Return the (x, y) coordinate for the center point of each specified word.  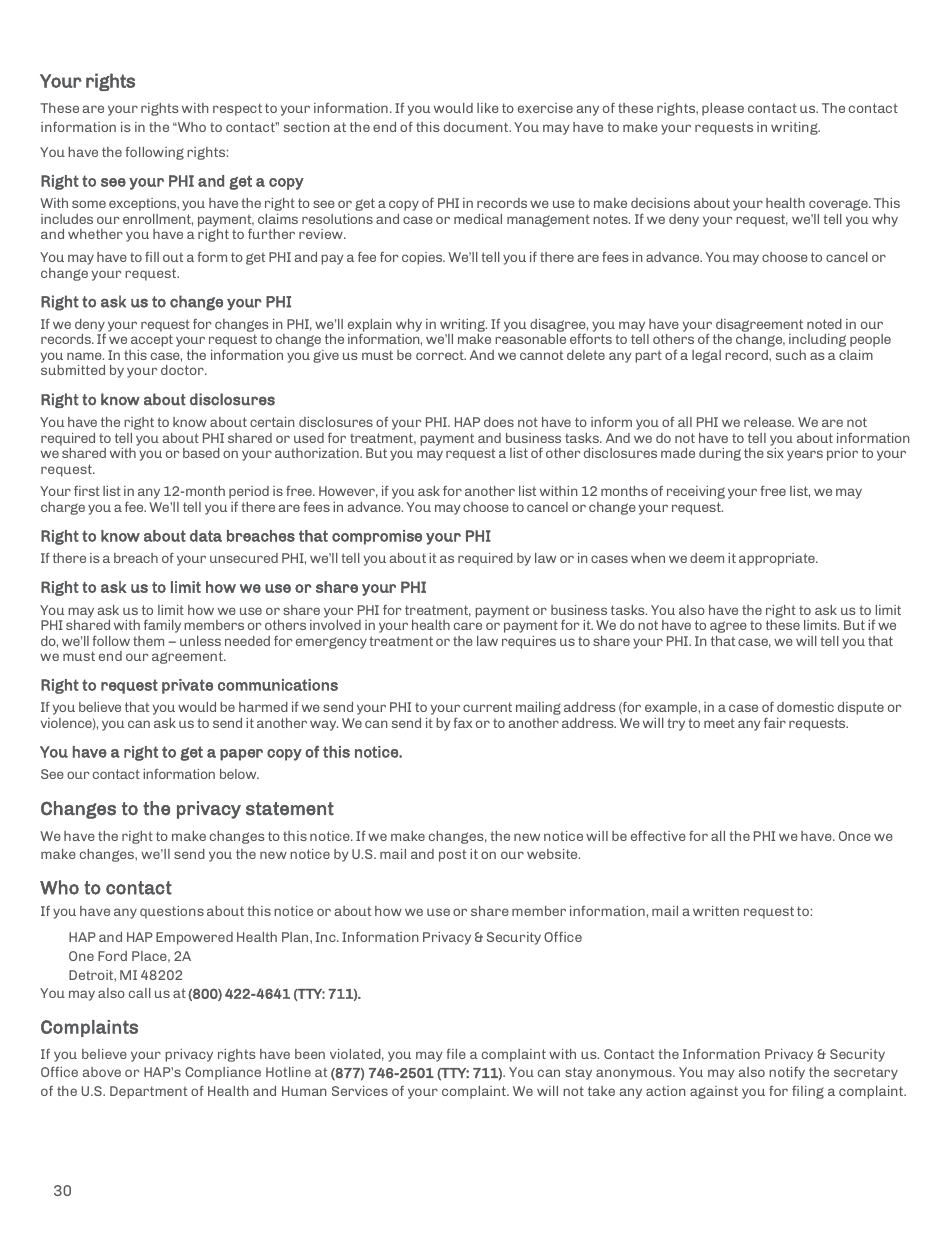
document (477, 127)
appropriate (778, 559)
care (468, 626)
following (155, 153)
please (723, 109)
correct (441, 355)
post (452, 856)
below (239, 774)
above (102, 1072)
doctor (183, 370)
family (162, 626)
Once (855, 836)
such (791, 355)
